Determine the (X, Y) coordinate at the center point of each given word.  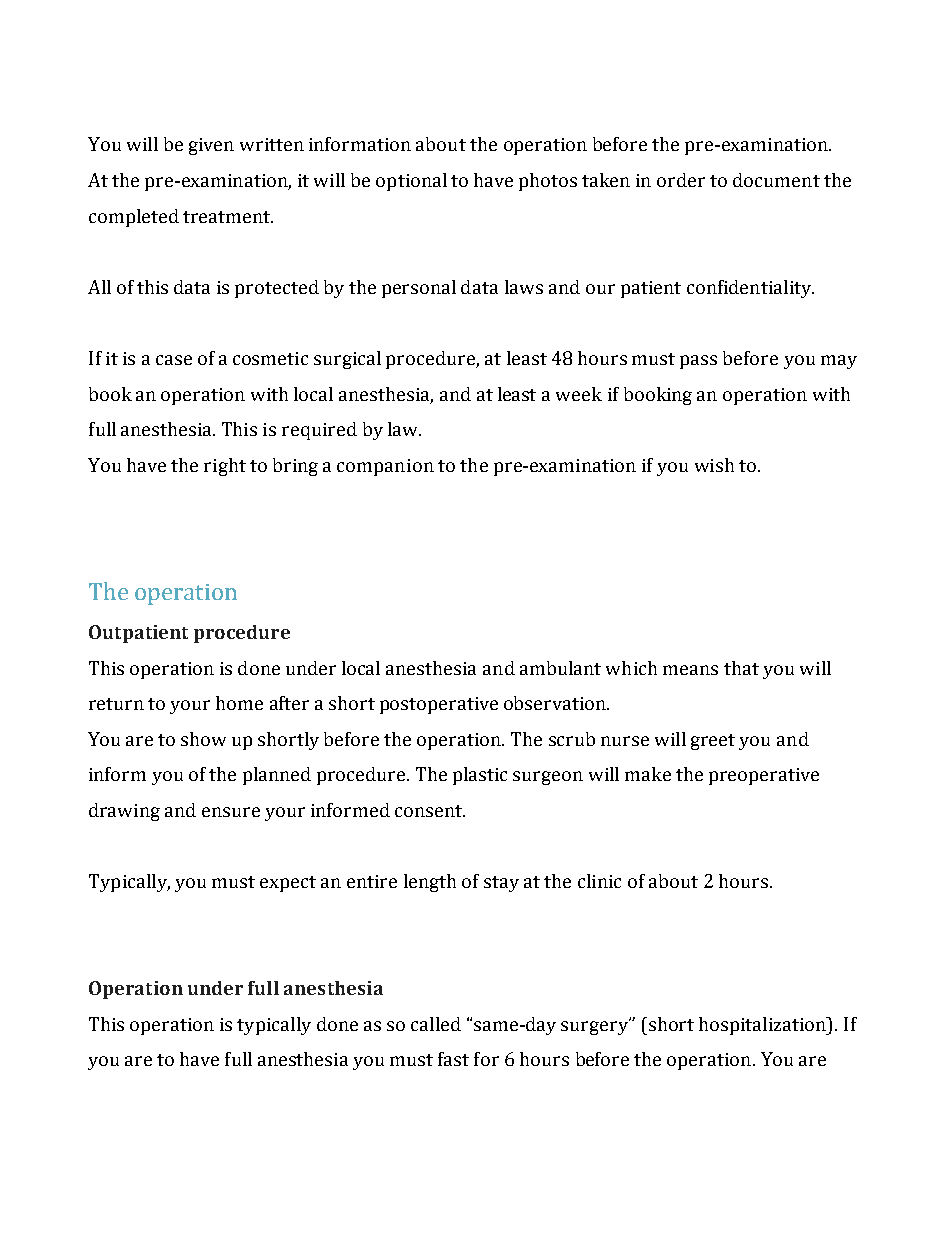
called (436, 1024)
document (776, 180)
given (211, 146)
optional (411, 182)
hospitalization (763, 1026)
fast (453, 1059)
